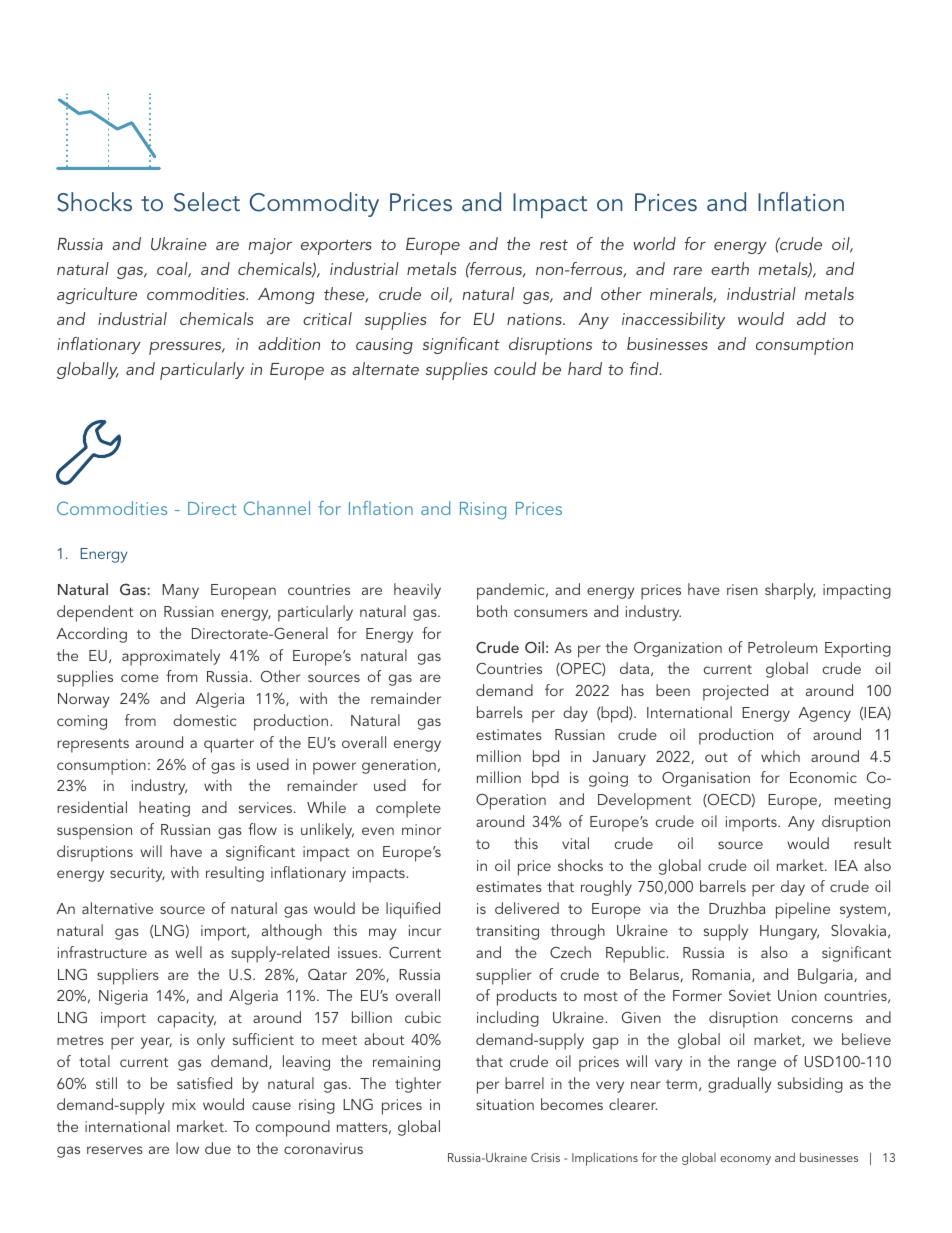 This screenshot has width=952, height=1233. Describe the element at coordinates (742, 589) in the screenshot. I see `risen` at that location.
